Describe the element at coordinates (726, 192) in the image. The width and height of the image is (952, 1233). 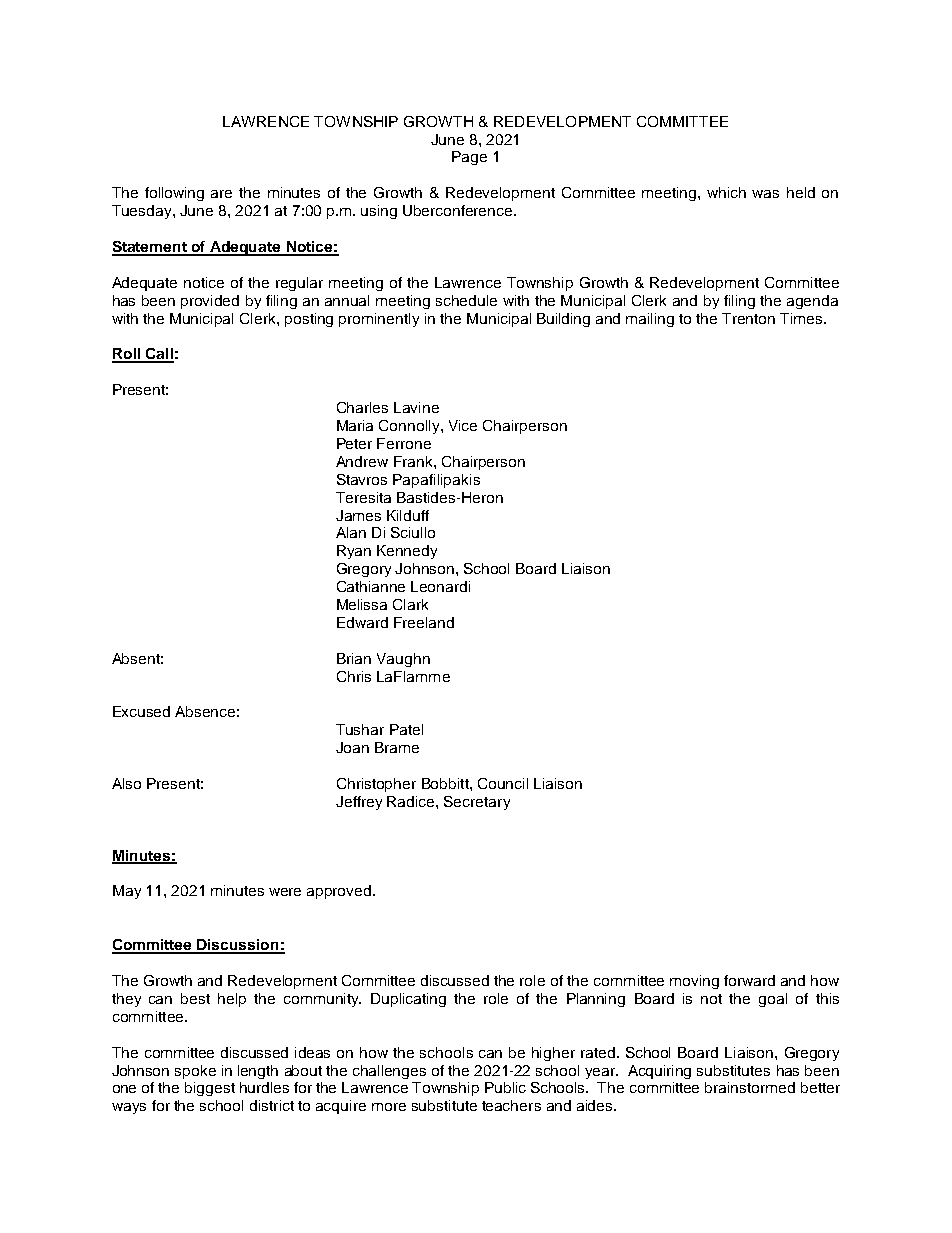
I see `which` at that location.
